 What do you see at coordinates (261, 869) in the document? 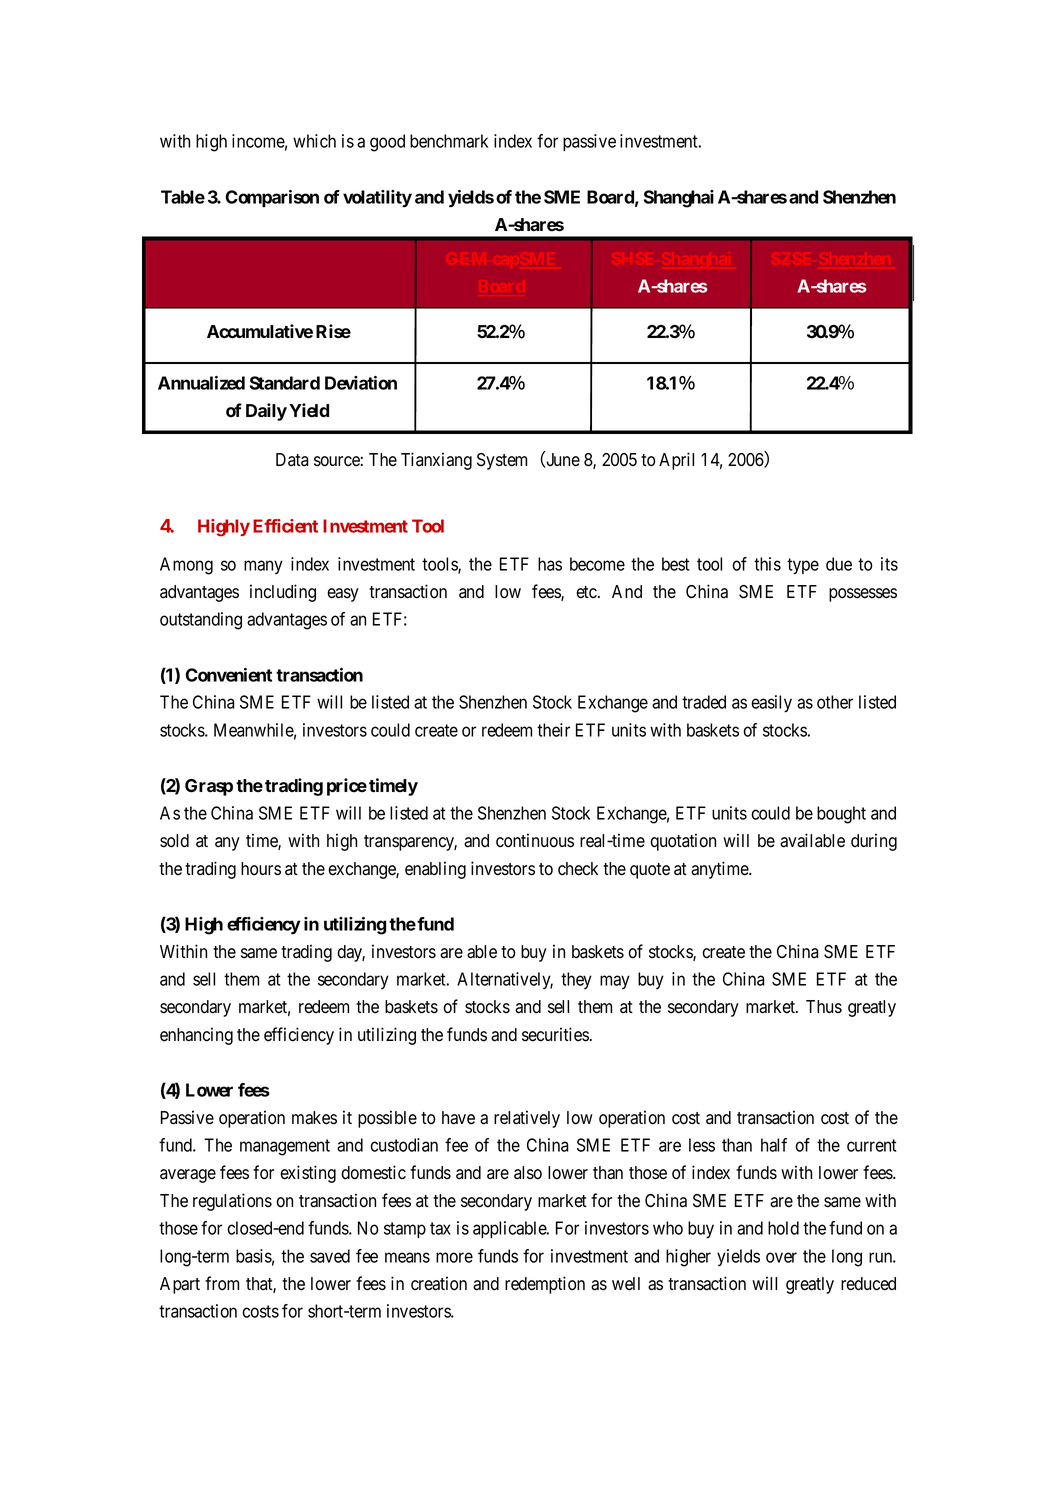
I see `hours` at bounding box center [261, 869].
